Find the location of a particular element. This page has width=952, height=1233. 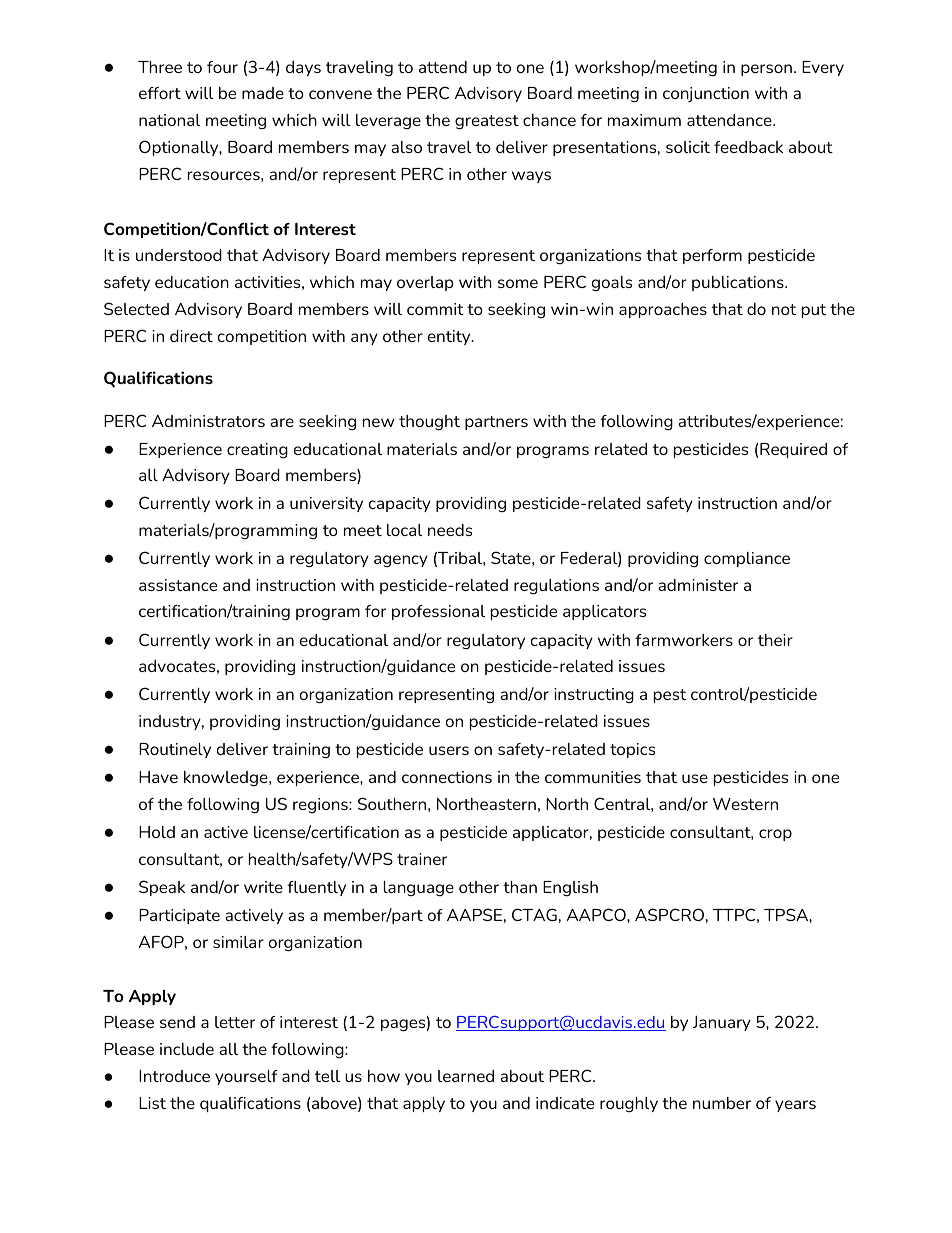

assistance is located at coordinates (178, 585).
